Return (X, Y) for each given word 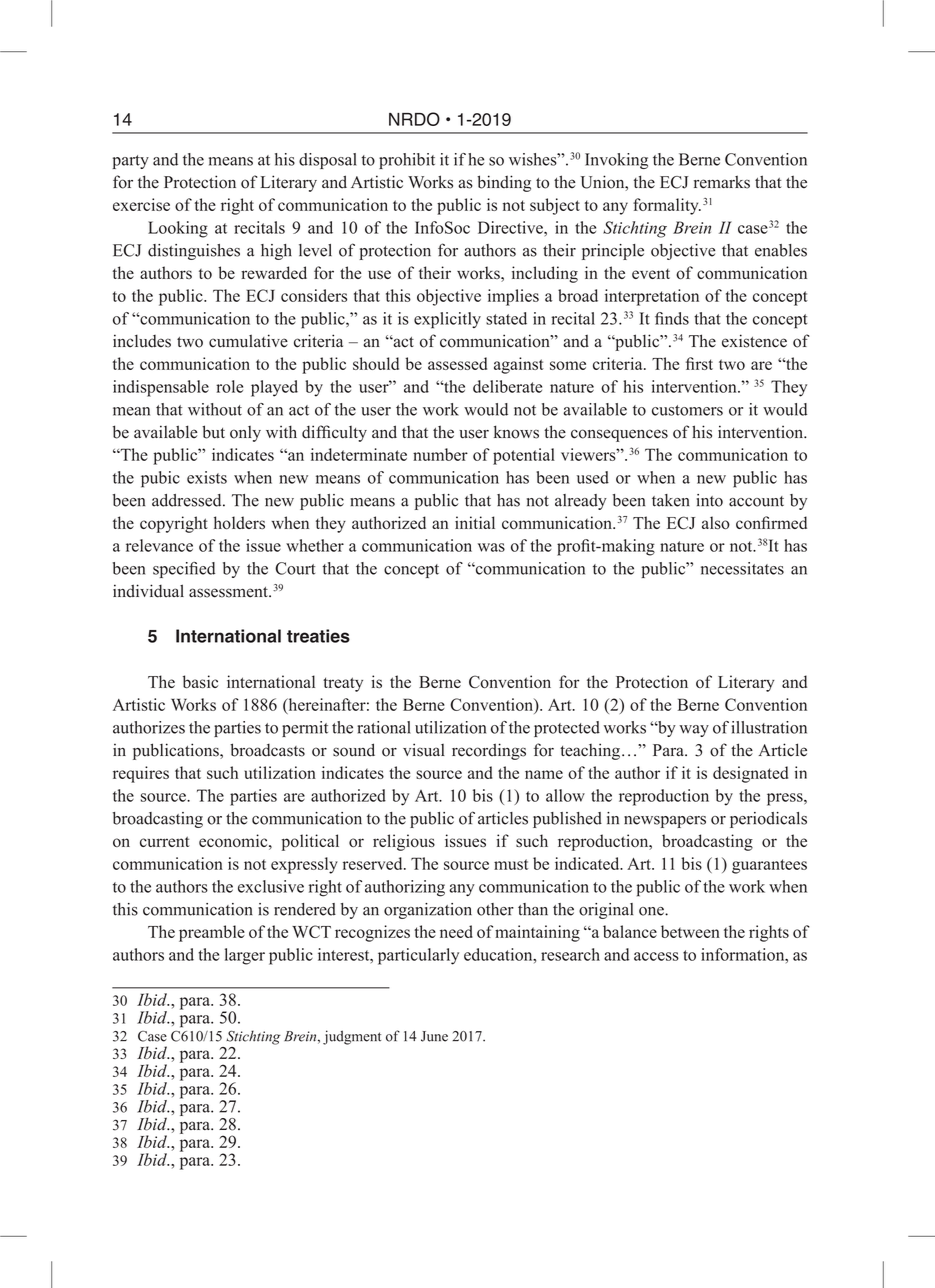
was (491, 547)
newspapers (665, 822)
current (165, 841)
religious (404, 842)
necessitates (742, 568)
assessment (229, 592)
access (656, 956)
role (229, 386)
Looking (178, 229)
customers (687, 410)
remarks (722, 182)
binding (504, 183)
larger (245, 956)
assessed (457, 363)
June (434, 1036)
